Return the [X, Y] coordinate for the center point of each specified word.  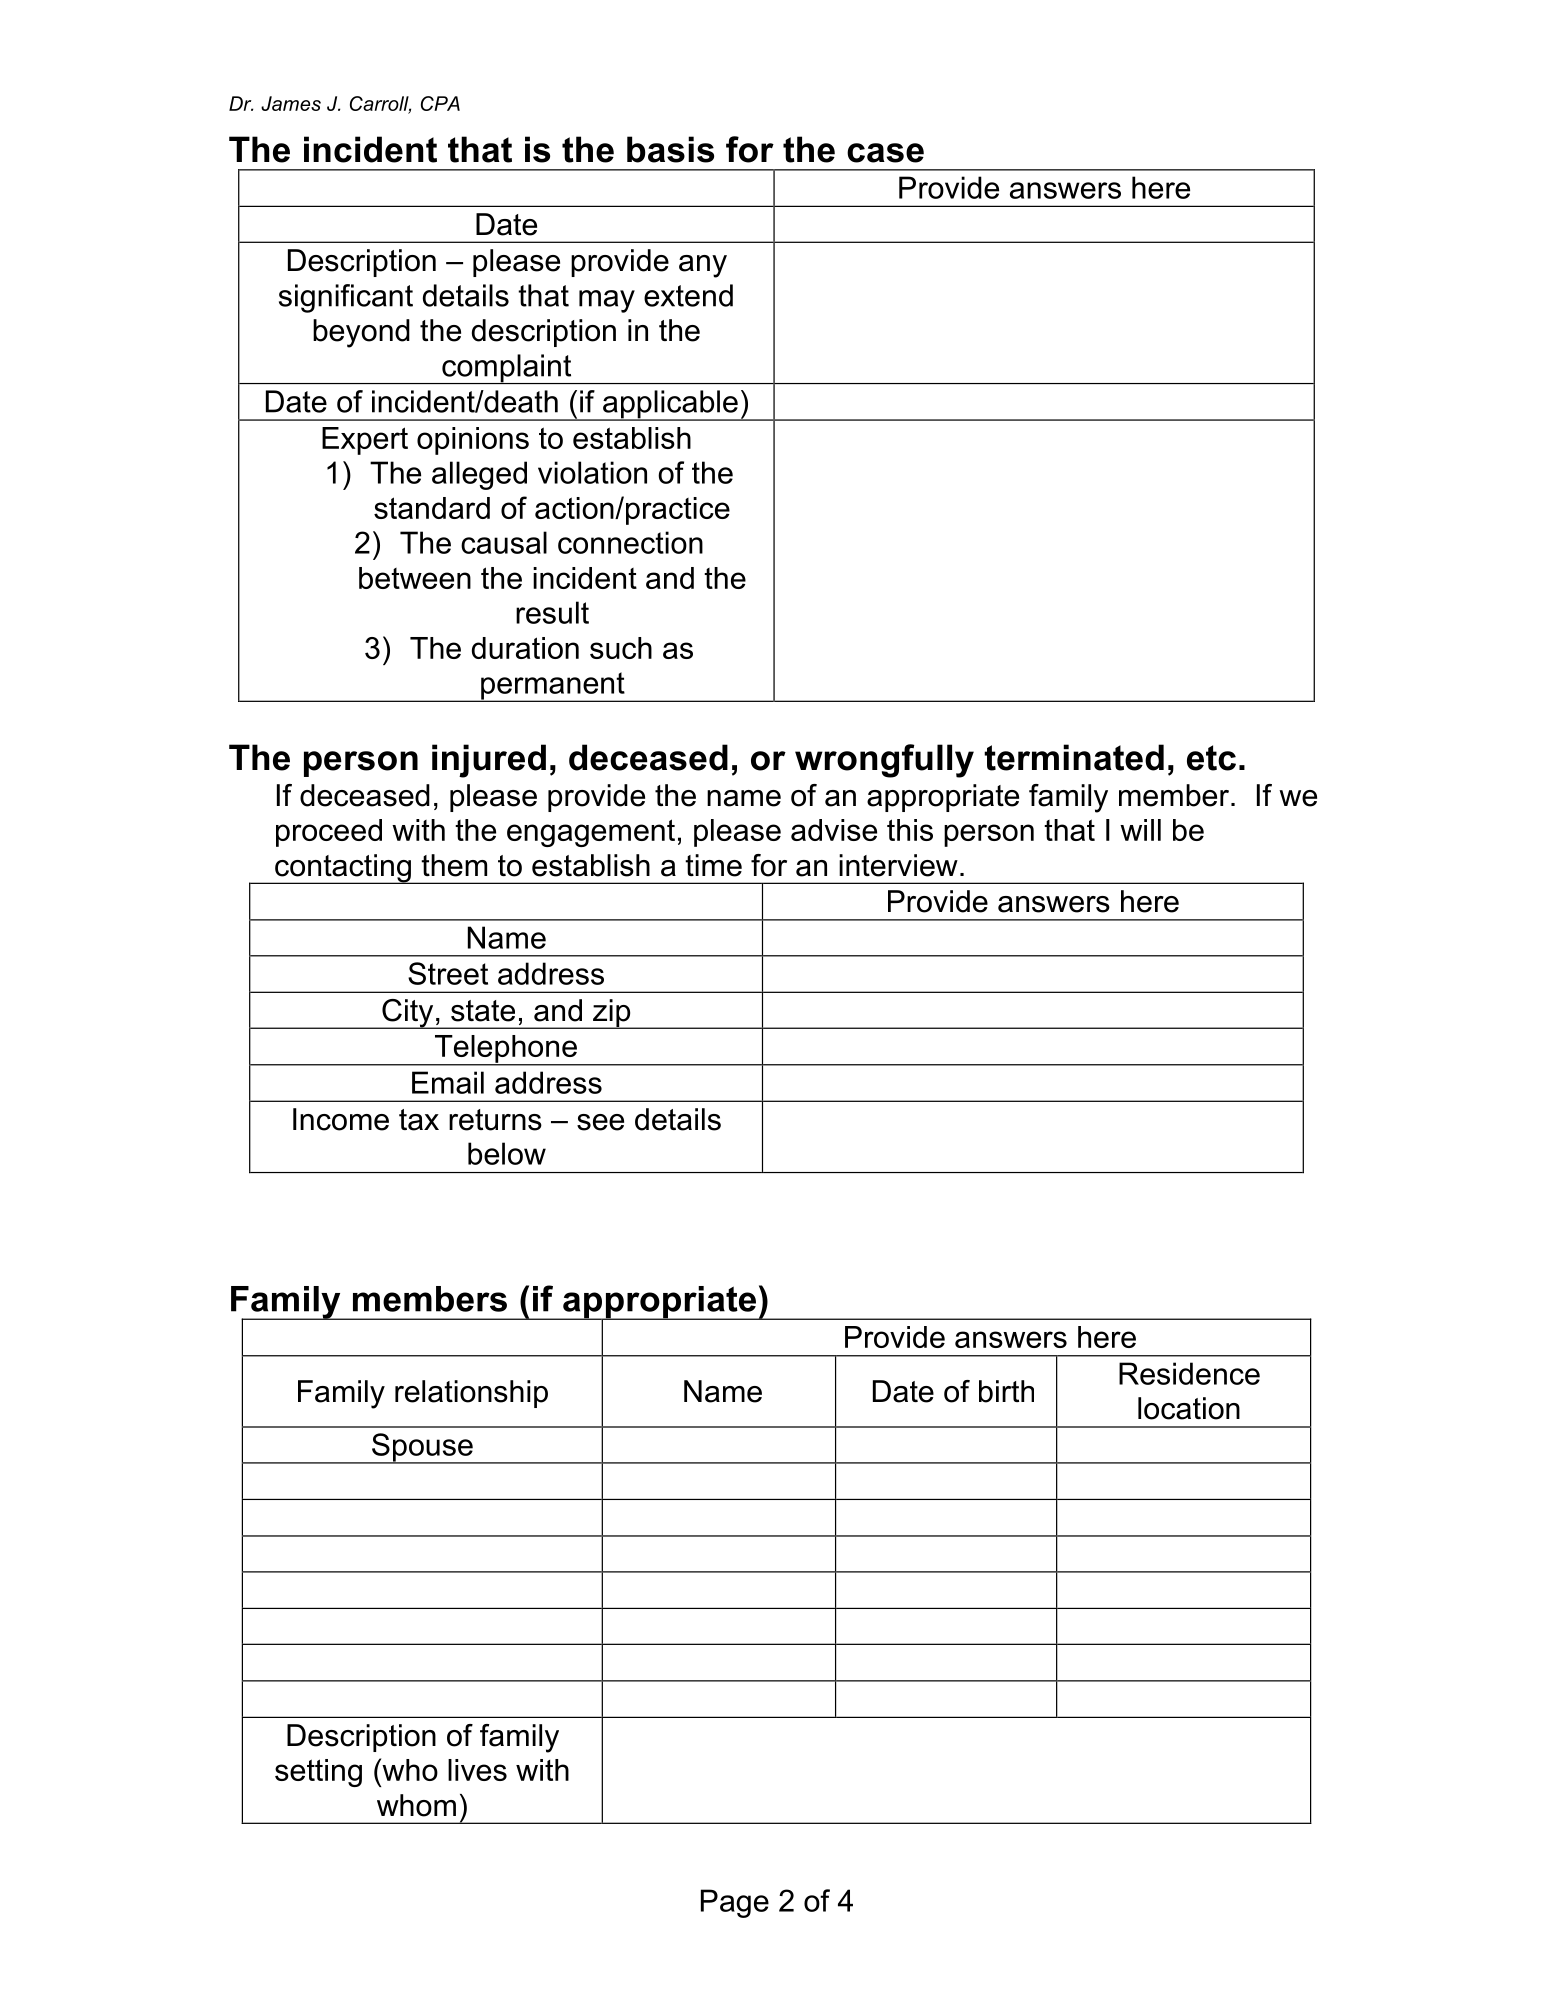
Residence [1189, 1373]
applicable [670, 405]
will [1140, 830]
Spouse [422, 1448]
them [454, 865]
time [713, 865]
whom [416, 1805]
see [600, 1122]
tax [419, 1120]
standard [432, 508]
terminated [1074, 757]
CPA [440, 103]
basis [670, 149]
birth [1006, 1391]
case [885, 153]
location [1189, 1408]
